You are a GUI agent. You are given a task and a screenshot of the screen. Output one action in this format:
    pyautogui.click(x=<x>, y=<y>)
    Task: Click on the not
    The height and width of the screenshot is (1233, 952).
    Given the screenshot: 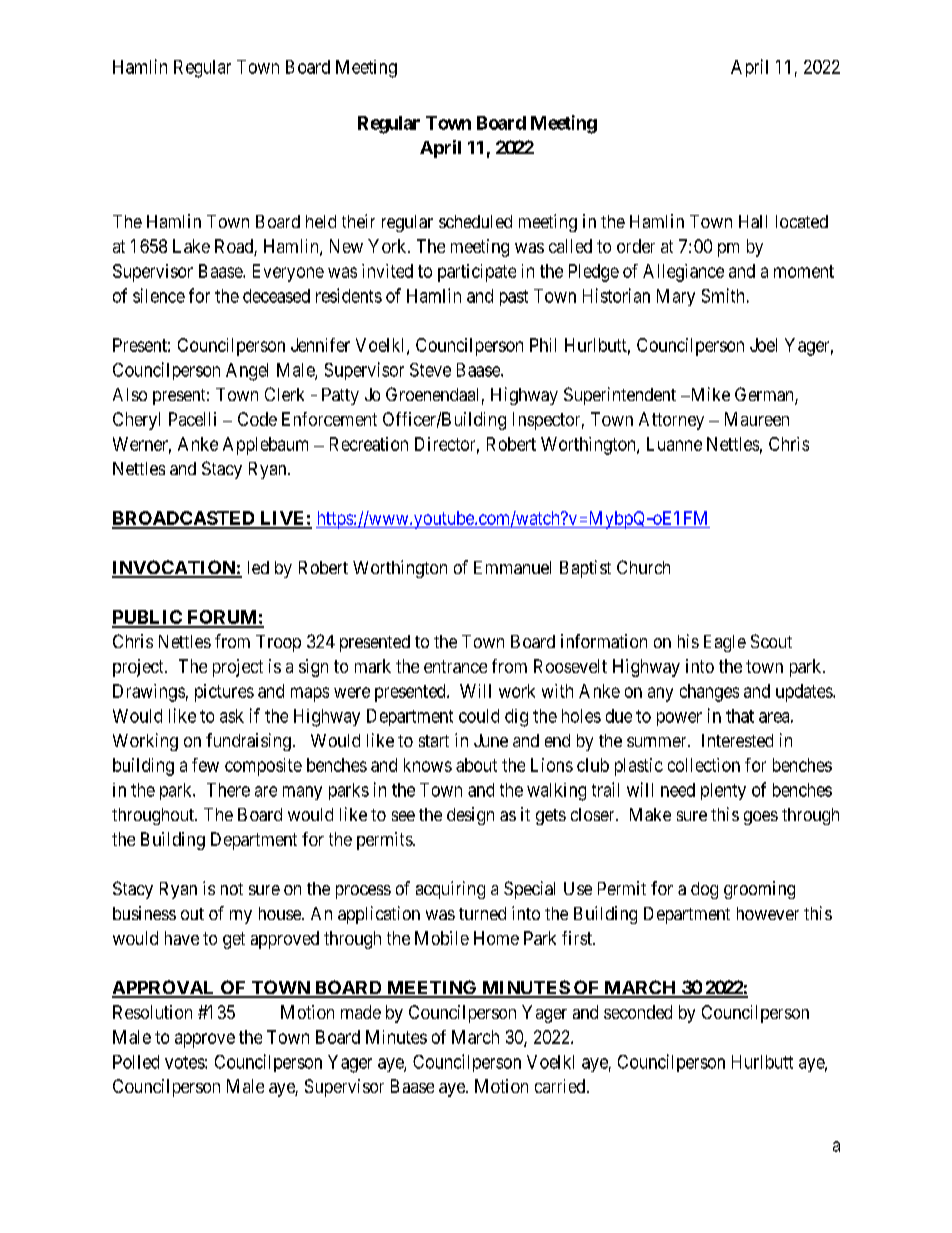 What is the action you would take?
    pyautogui.click(x=232, y=889)
